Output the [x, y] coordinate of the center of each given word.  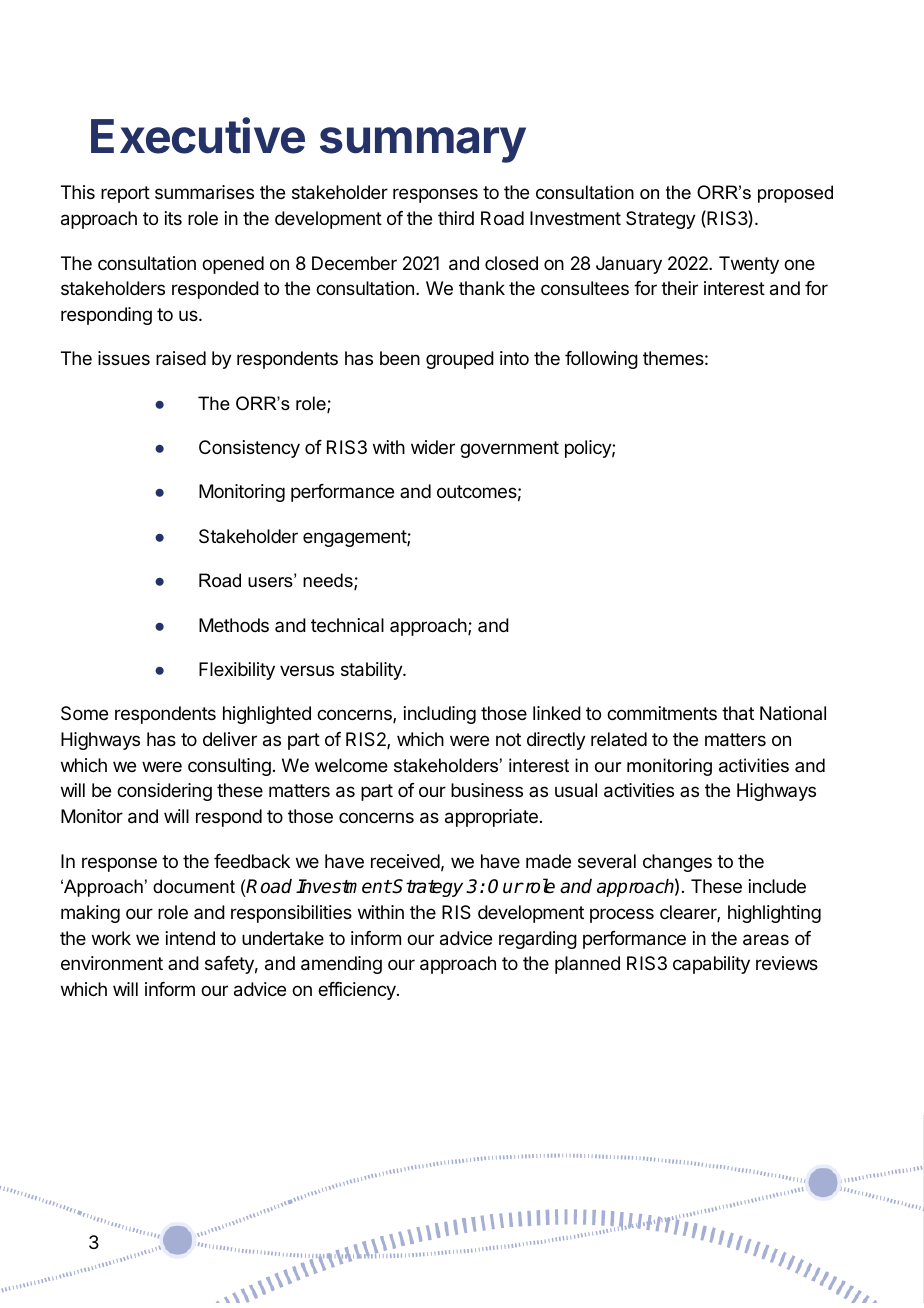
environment [112, 963]
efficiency [358, 991]
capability [711, 965]
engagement [355, 538]
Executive [198, 136]
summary [423, 145]
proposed [795, 194]
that [738, 713]
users [271, 581]
